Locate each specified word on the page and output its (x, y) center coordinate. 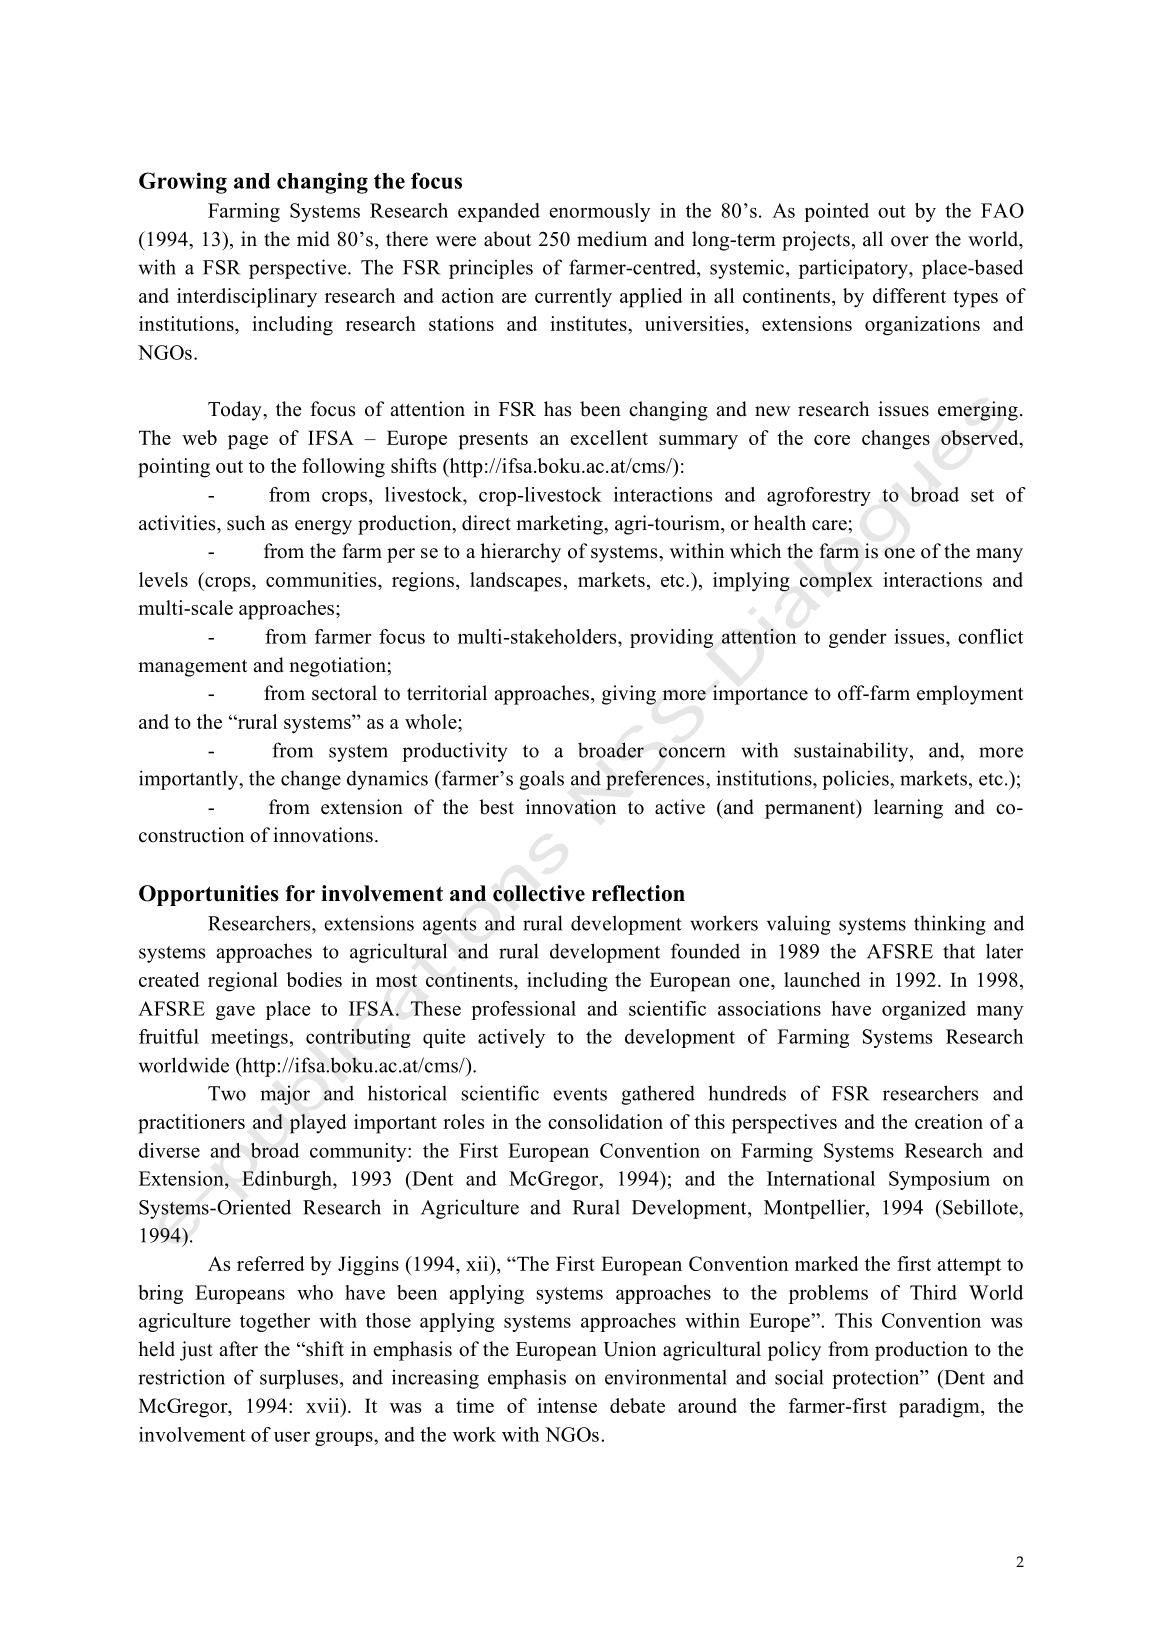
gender (858, 638)
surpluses (299, 1379)
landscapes (515, 582)
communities (322, 579)
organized (924, 1010)
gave (235, 1013)
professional (523, 1010)
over (910, 241)
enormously (599, 212)
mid (313, 239)
